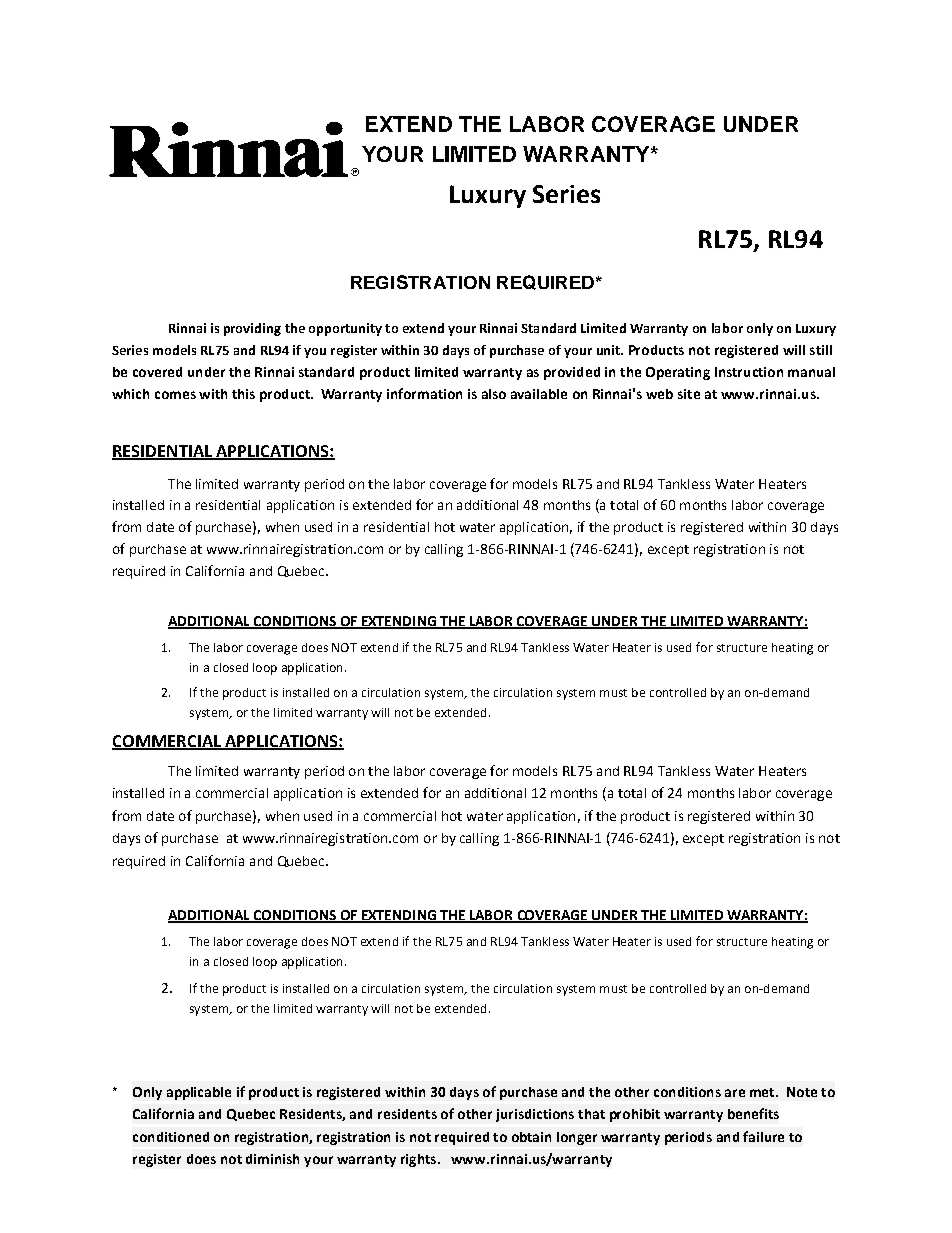 The image size is (952, 1233). Describe the element at coordinates (763, 1092) in the page. I see `met` at that location.
